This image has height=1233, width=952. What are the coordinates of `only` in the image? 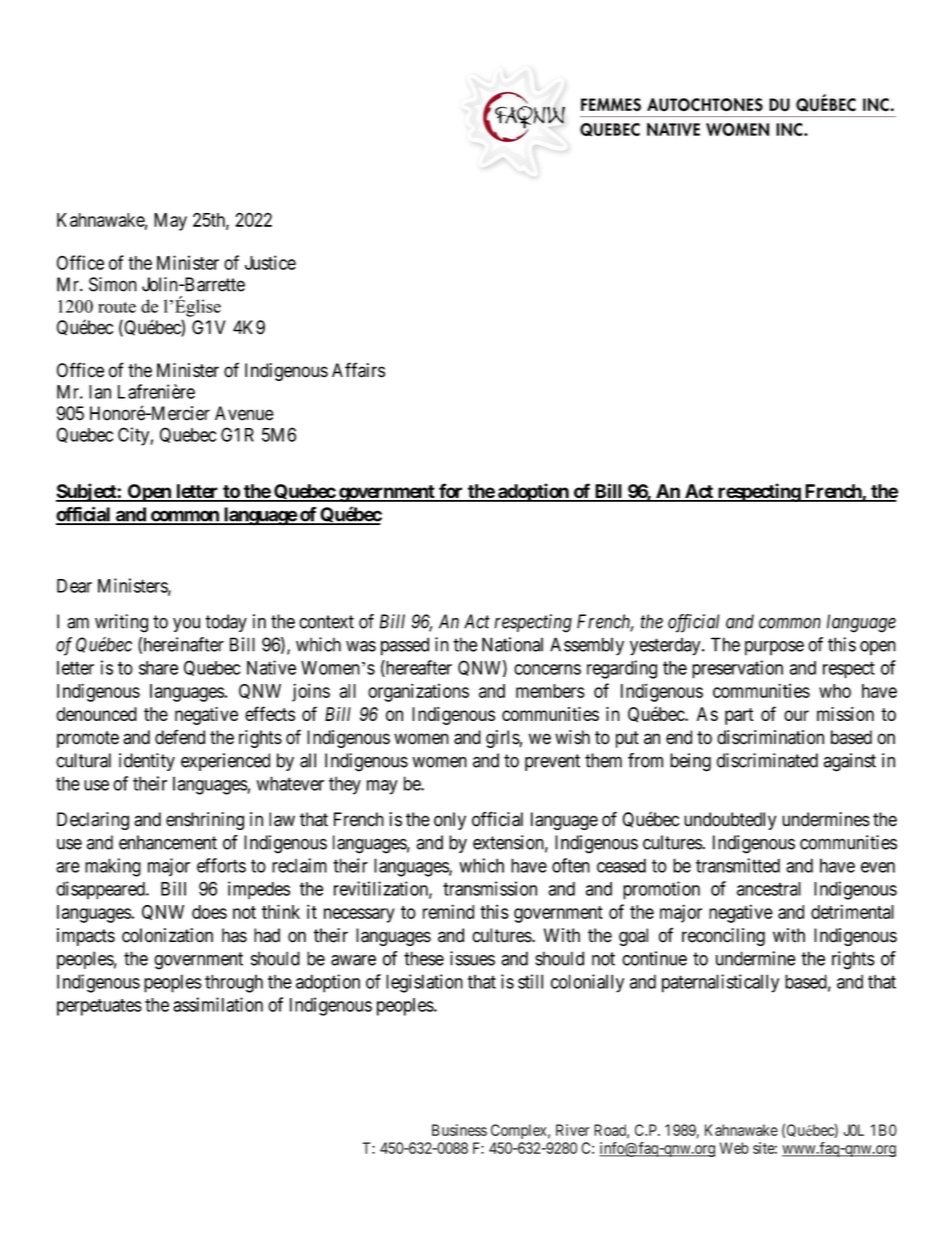 It's located at (450, 821).
